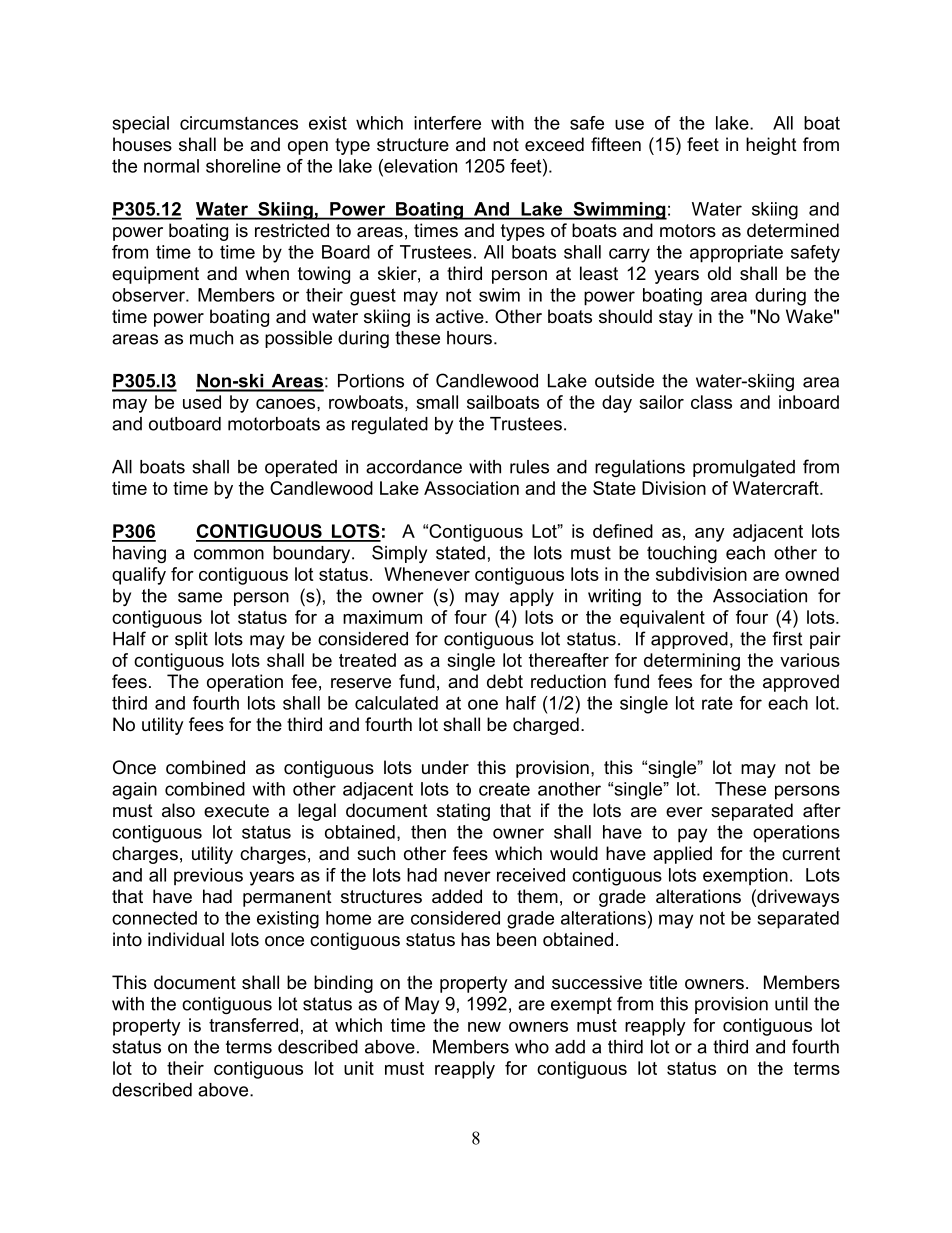  Describe the element at coordinates (243, 166) in the screenshot. I see `shoreline` at that location.
